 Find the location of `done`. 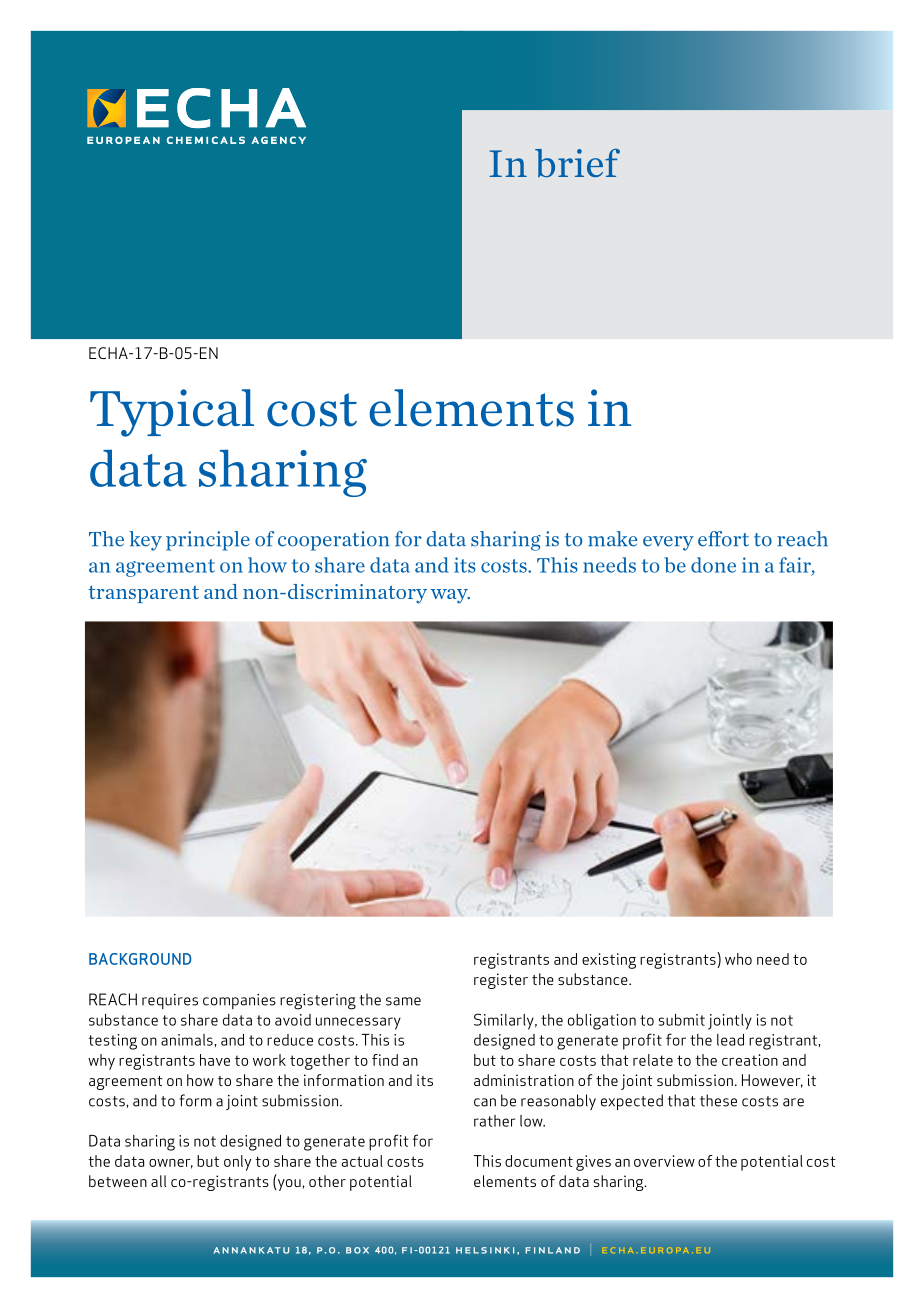

done is located at coordinates (713, 565).
